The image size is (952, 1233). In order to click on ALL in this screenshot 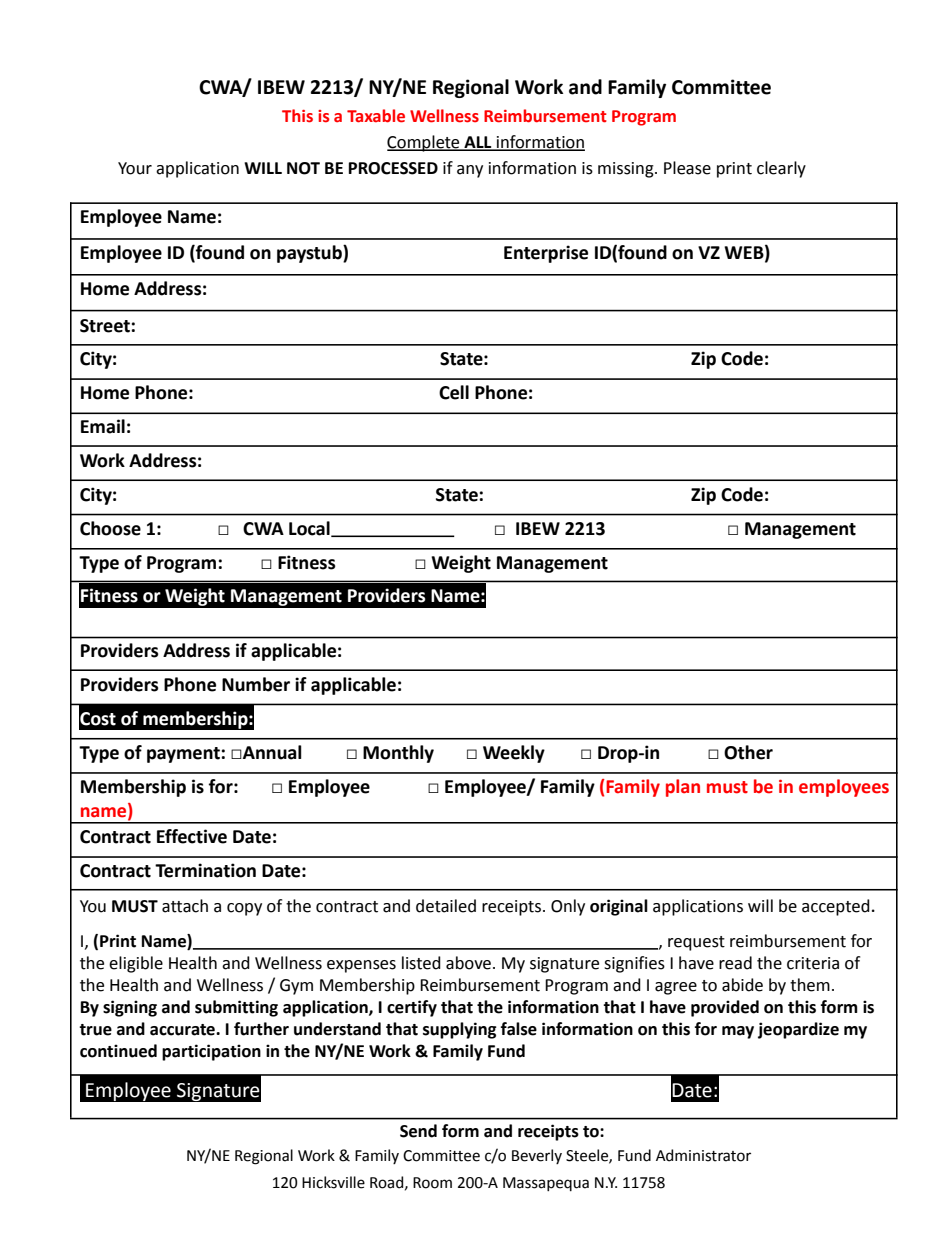, I will do `click(478, 143)`.
